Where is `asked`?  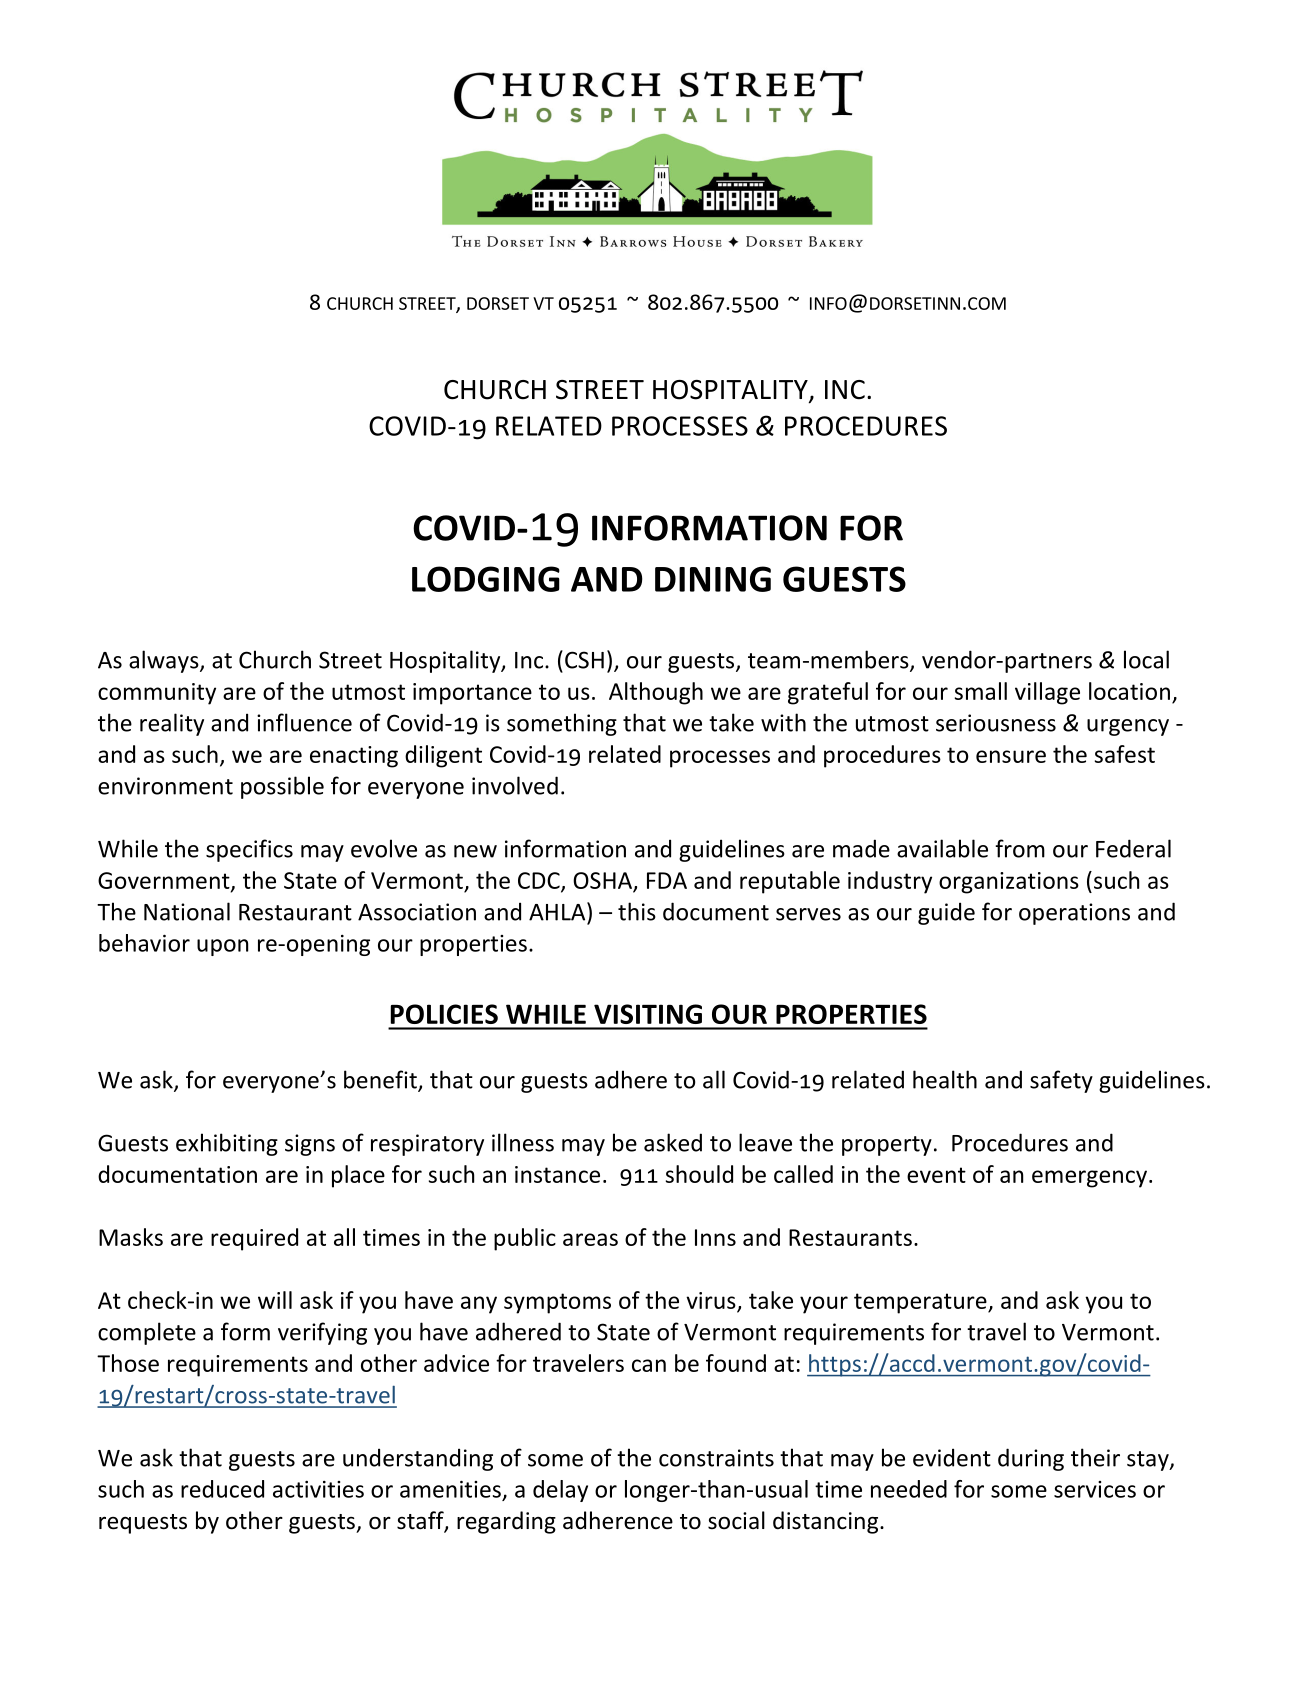
asked is located at coordinates (673, 1142).
